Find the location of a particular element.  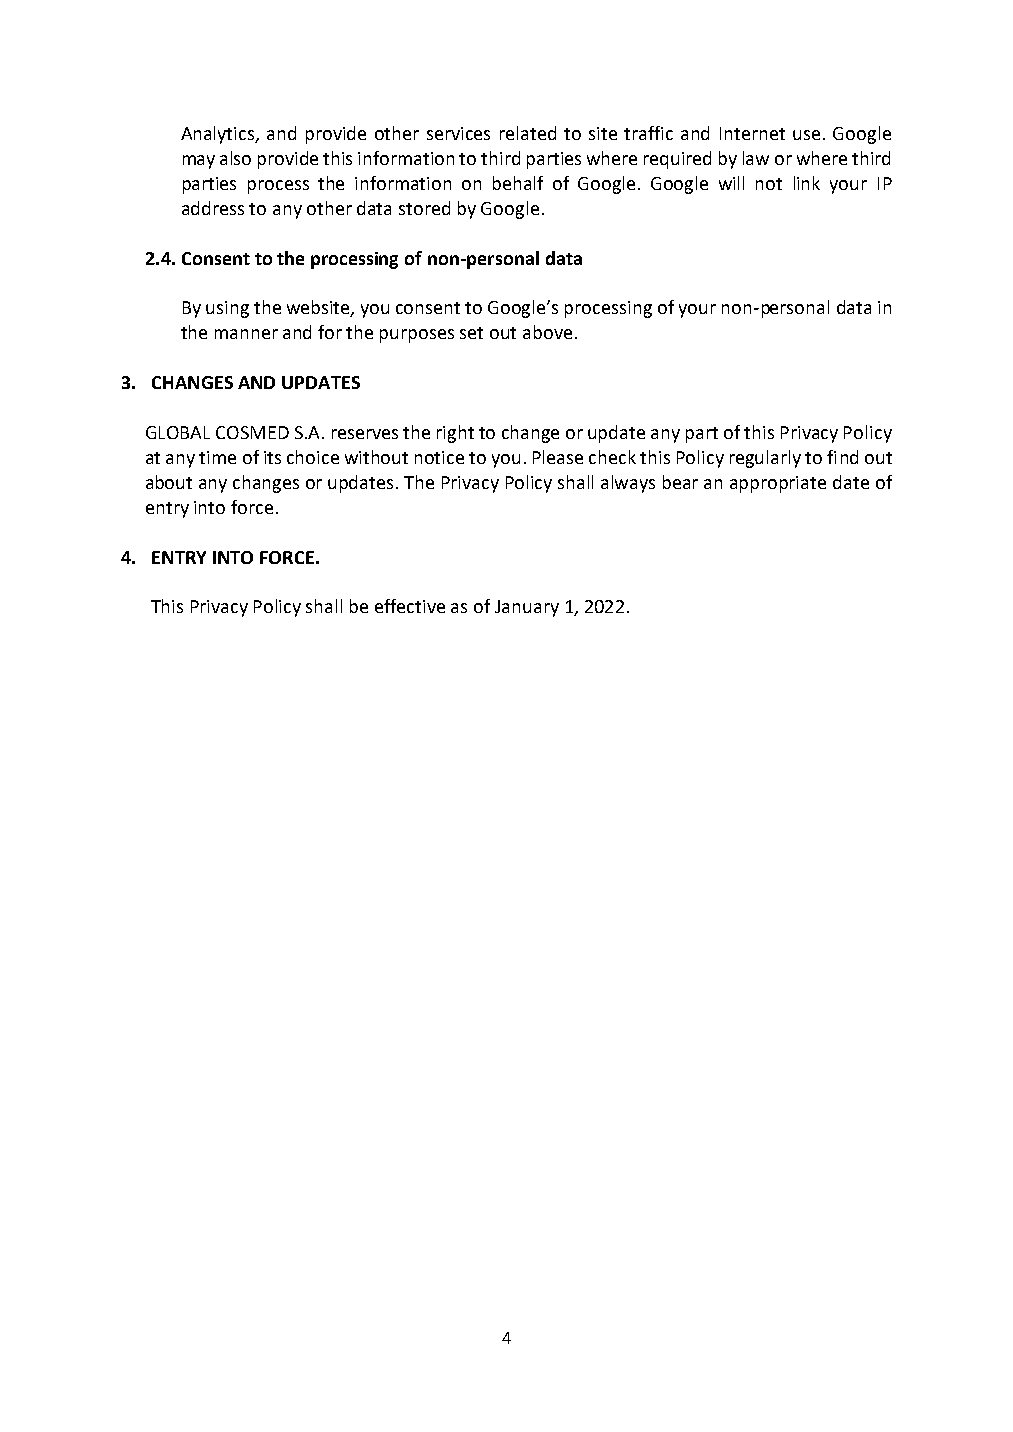

manner is located at coordinates (246, 334).
